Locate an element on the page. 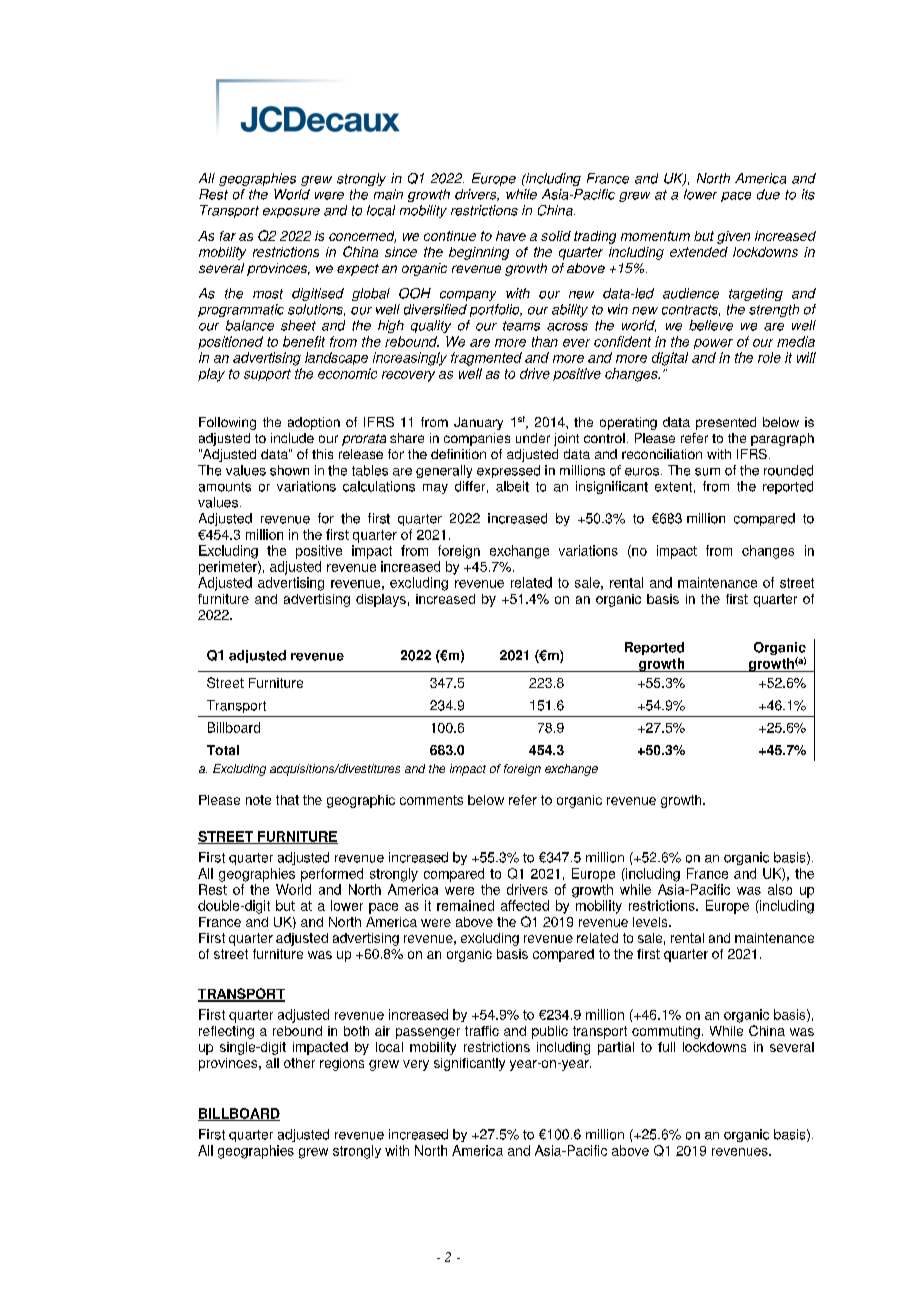 The height and width of the document is (1308, 924). sum is located at coordinates (707, 472).
